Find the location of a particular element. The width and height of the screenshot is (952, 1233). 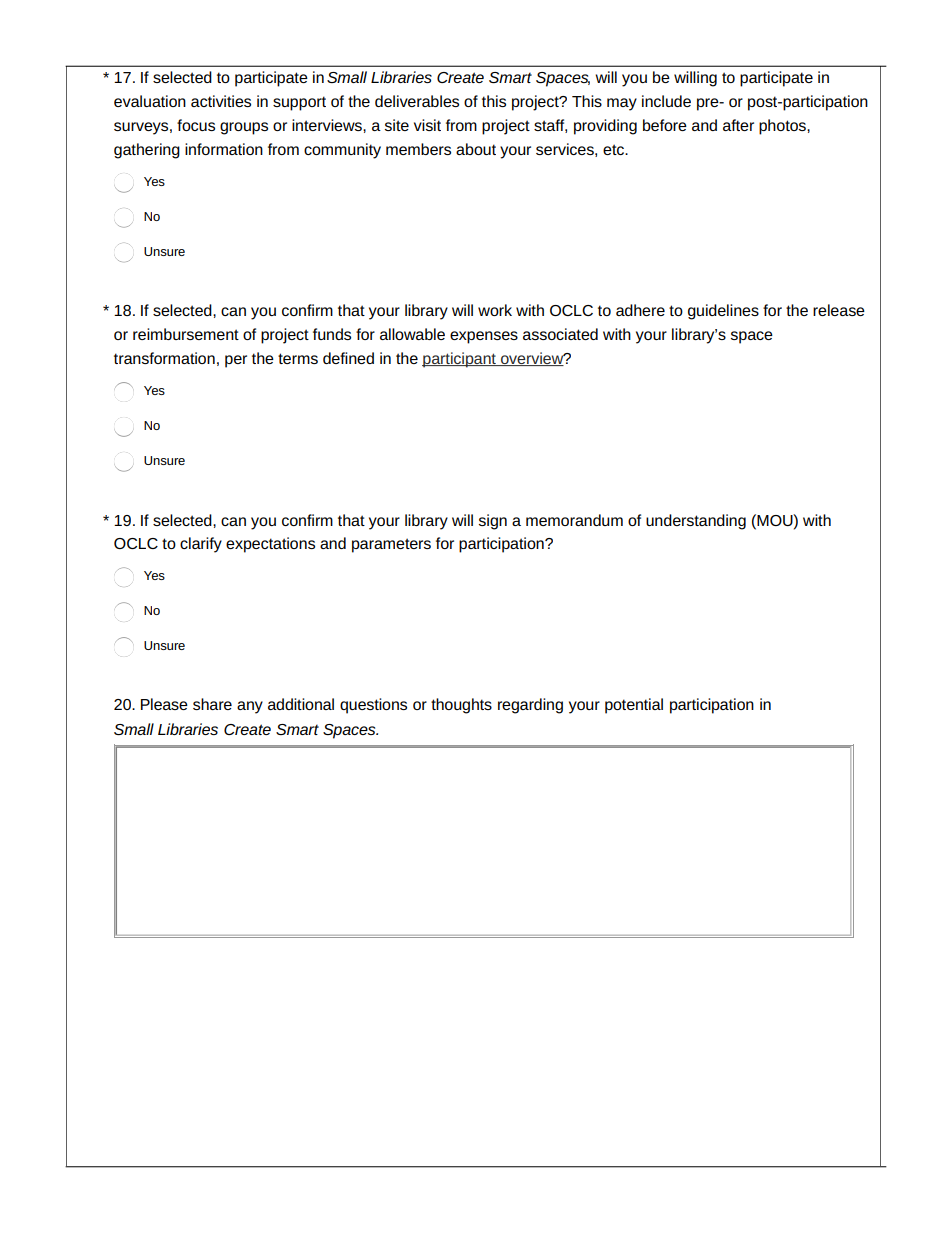

per is located at coordinates (236, 361).
